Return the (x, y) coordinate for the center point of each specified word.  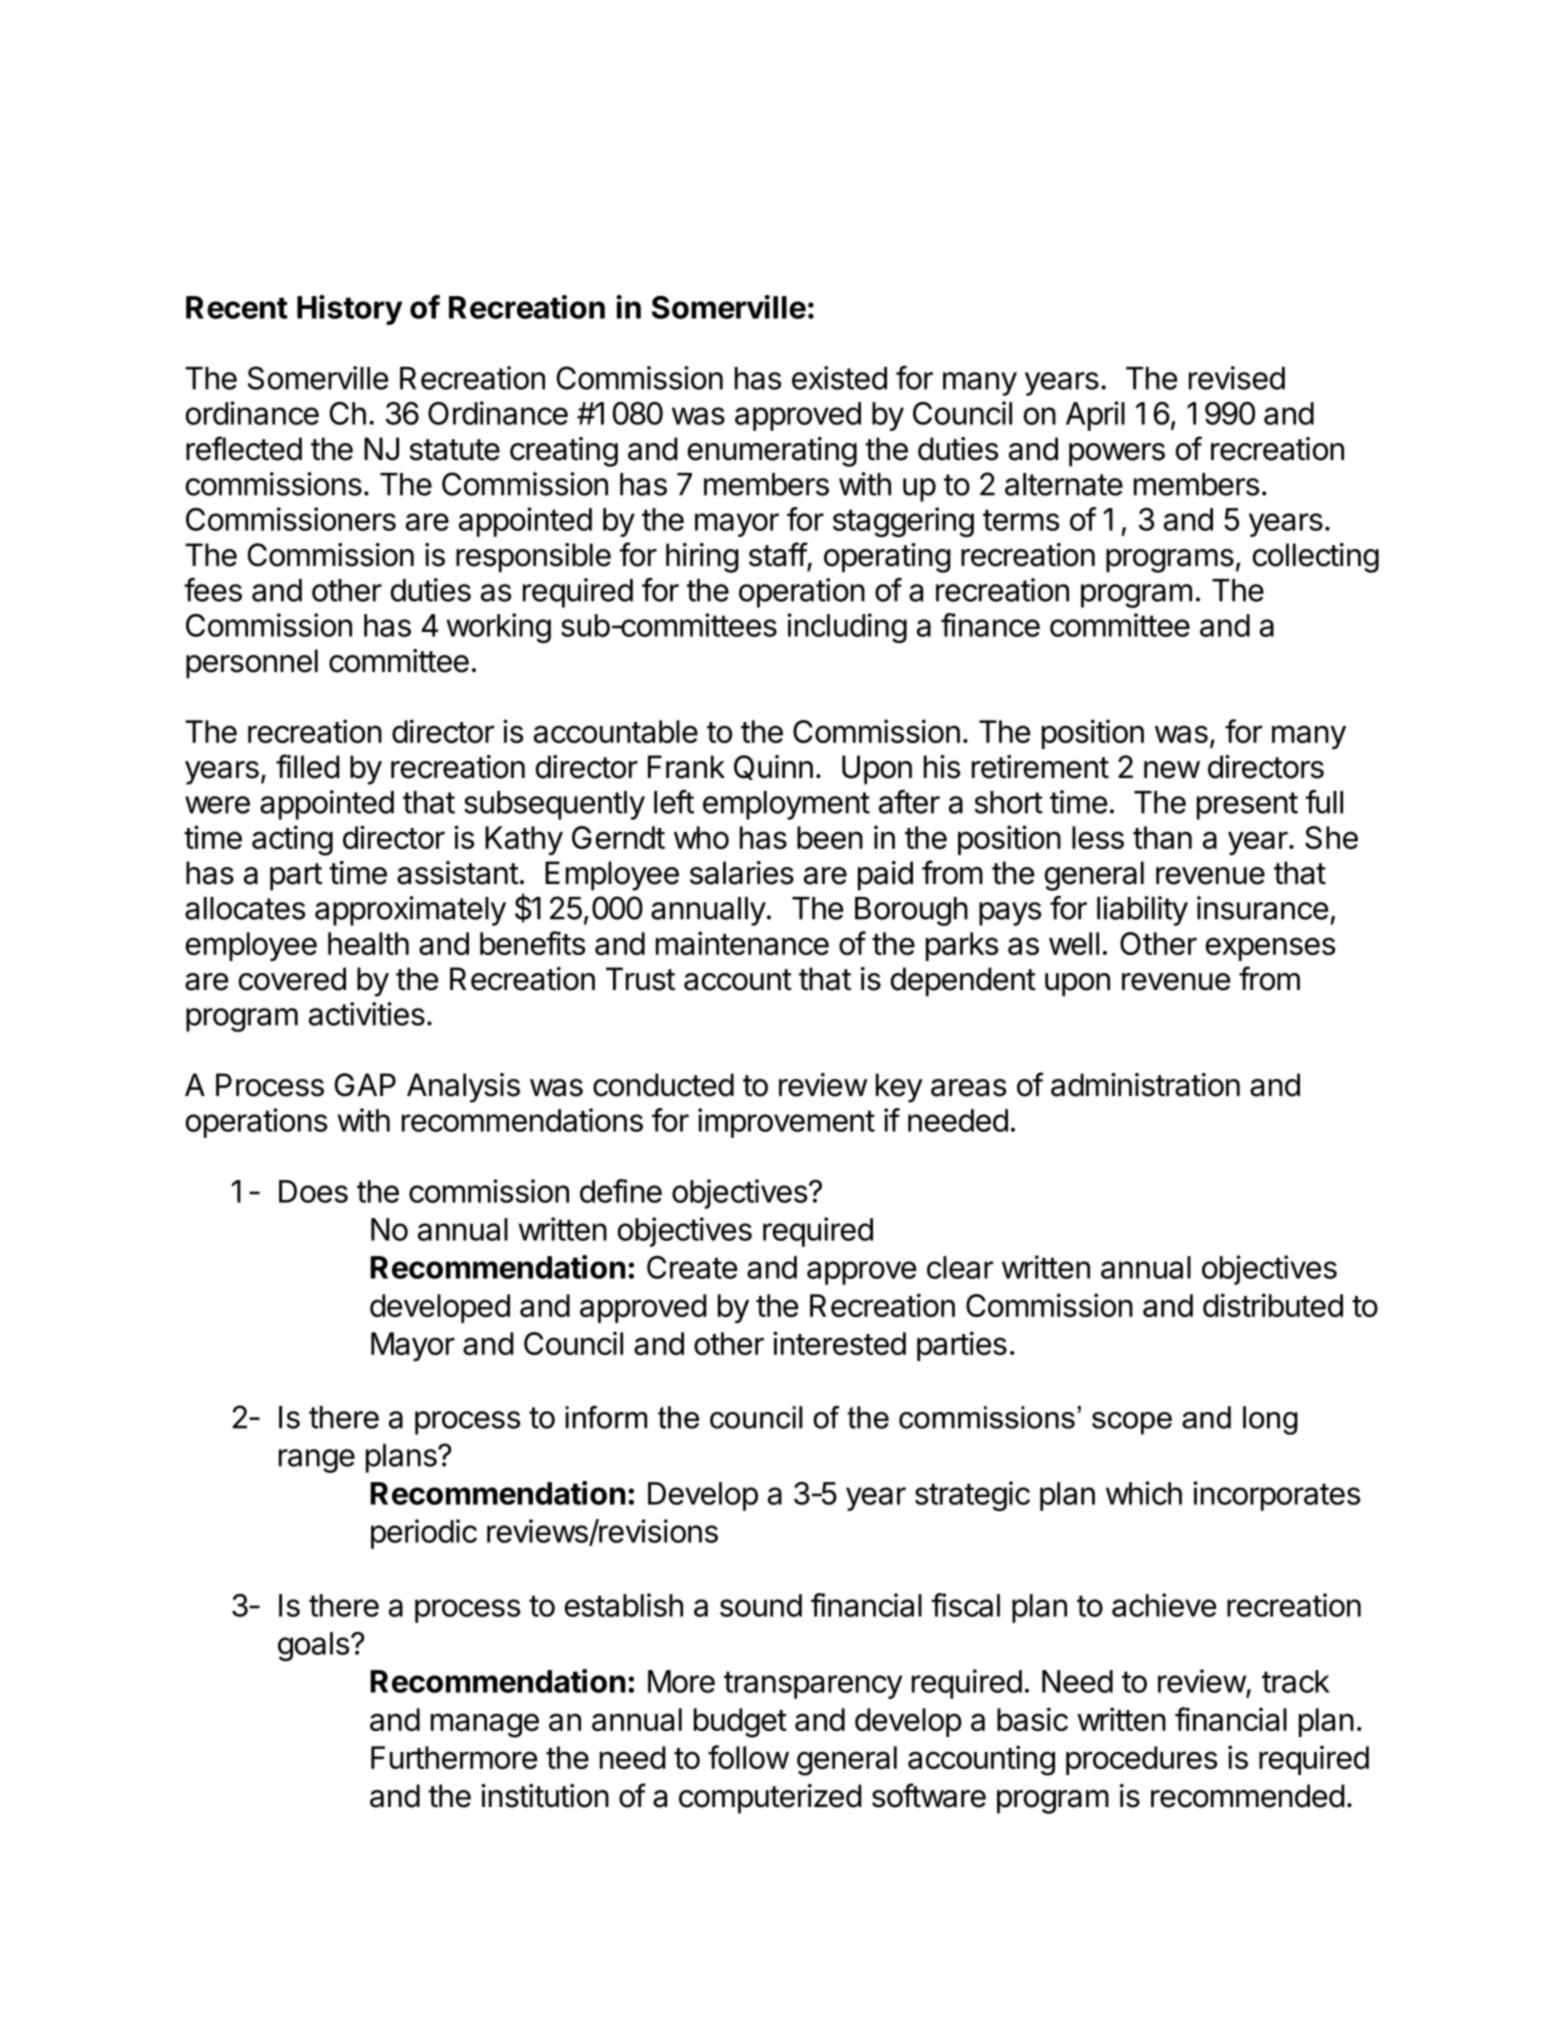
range (317, 1461)
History (350, 310)
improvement (786, 1123)
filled (308, 766)
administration (1145, 1085)
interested (839, 1343)
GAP (365, 1085)
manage (485, 1725)
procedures (1141, 1760)
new (1172, 770)
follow (748, 1757)
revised (1237, 378)
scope (1132, 1423)
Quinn (773, 767)
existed (839, 378)
